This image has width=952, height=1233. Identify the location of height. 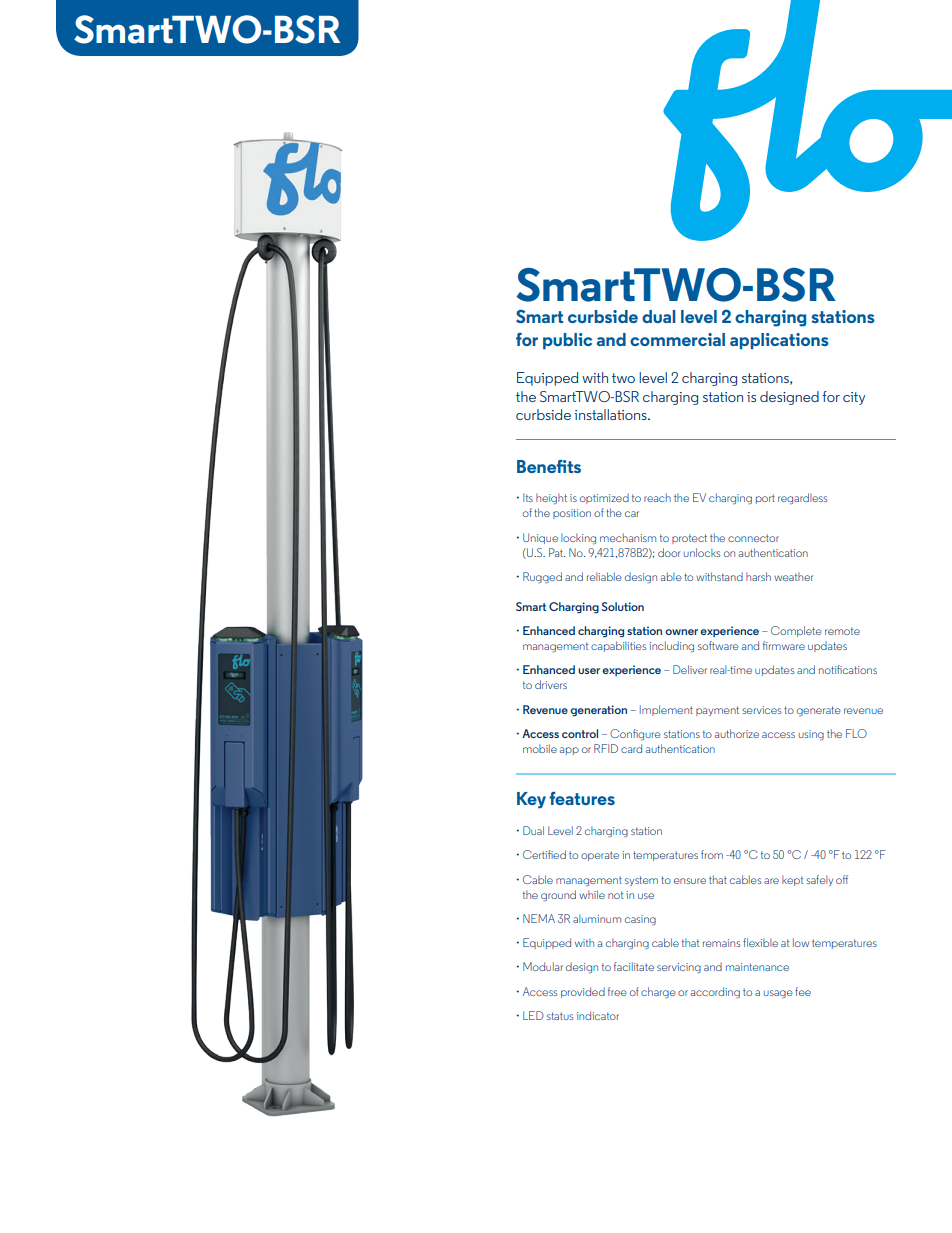
(551, 498).
